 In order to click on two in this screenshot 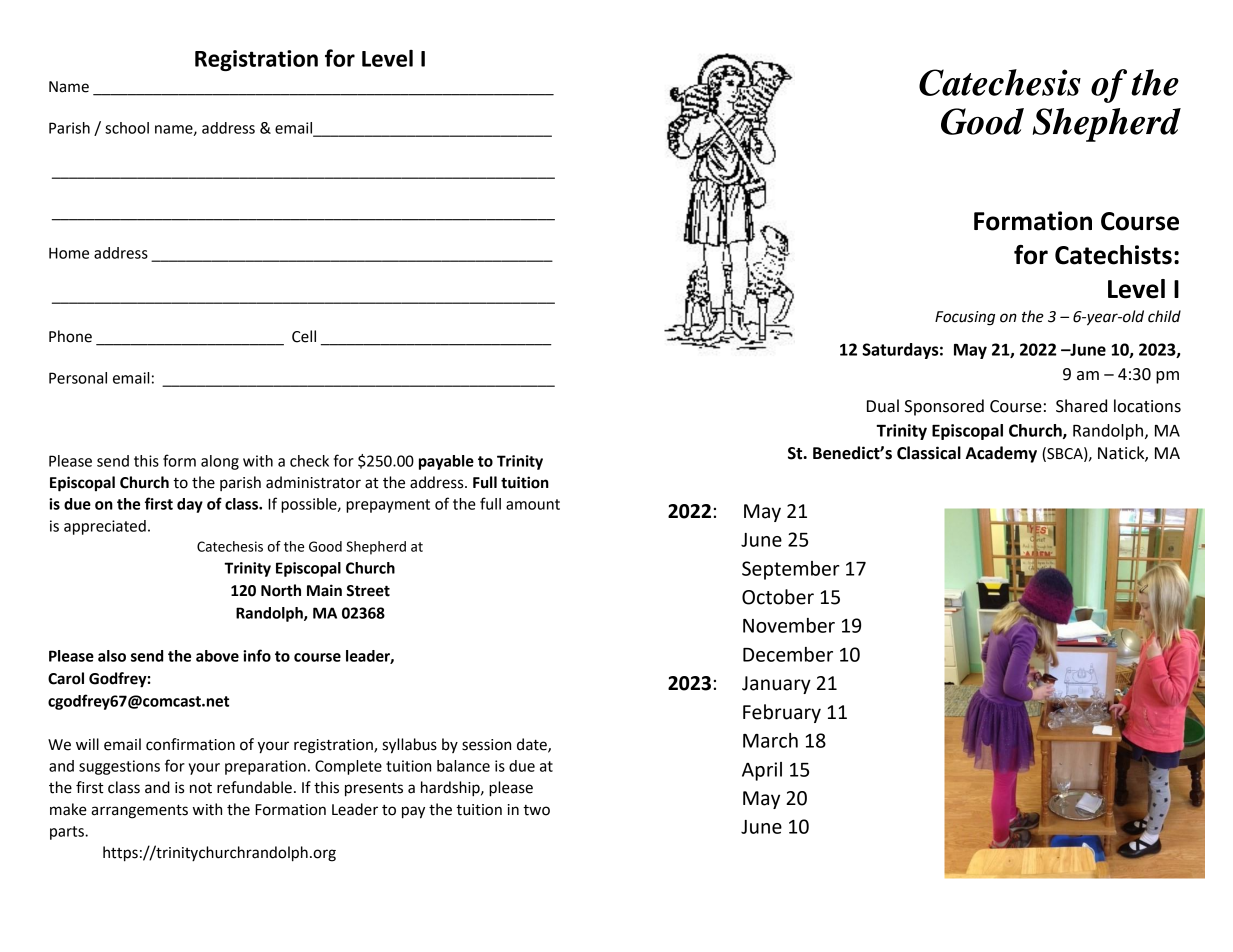, I will do `click(536, 810)`.
